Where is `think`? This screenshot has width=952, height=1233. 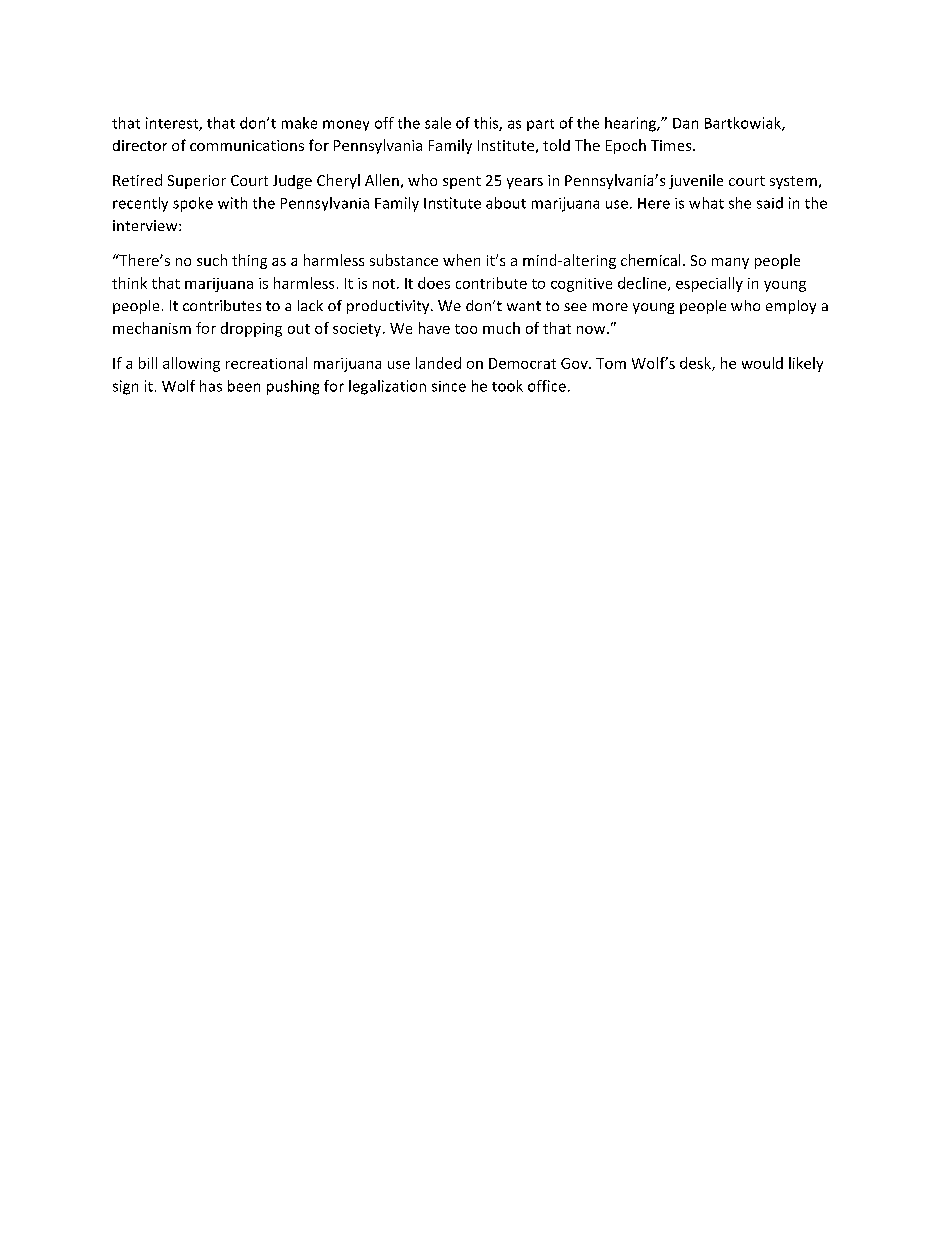 think is located at coordinates (129, 283).
